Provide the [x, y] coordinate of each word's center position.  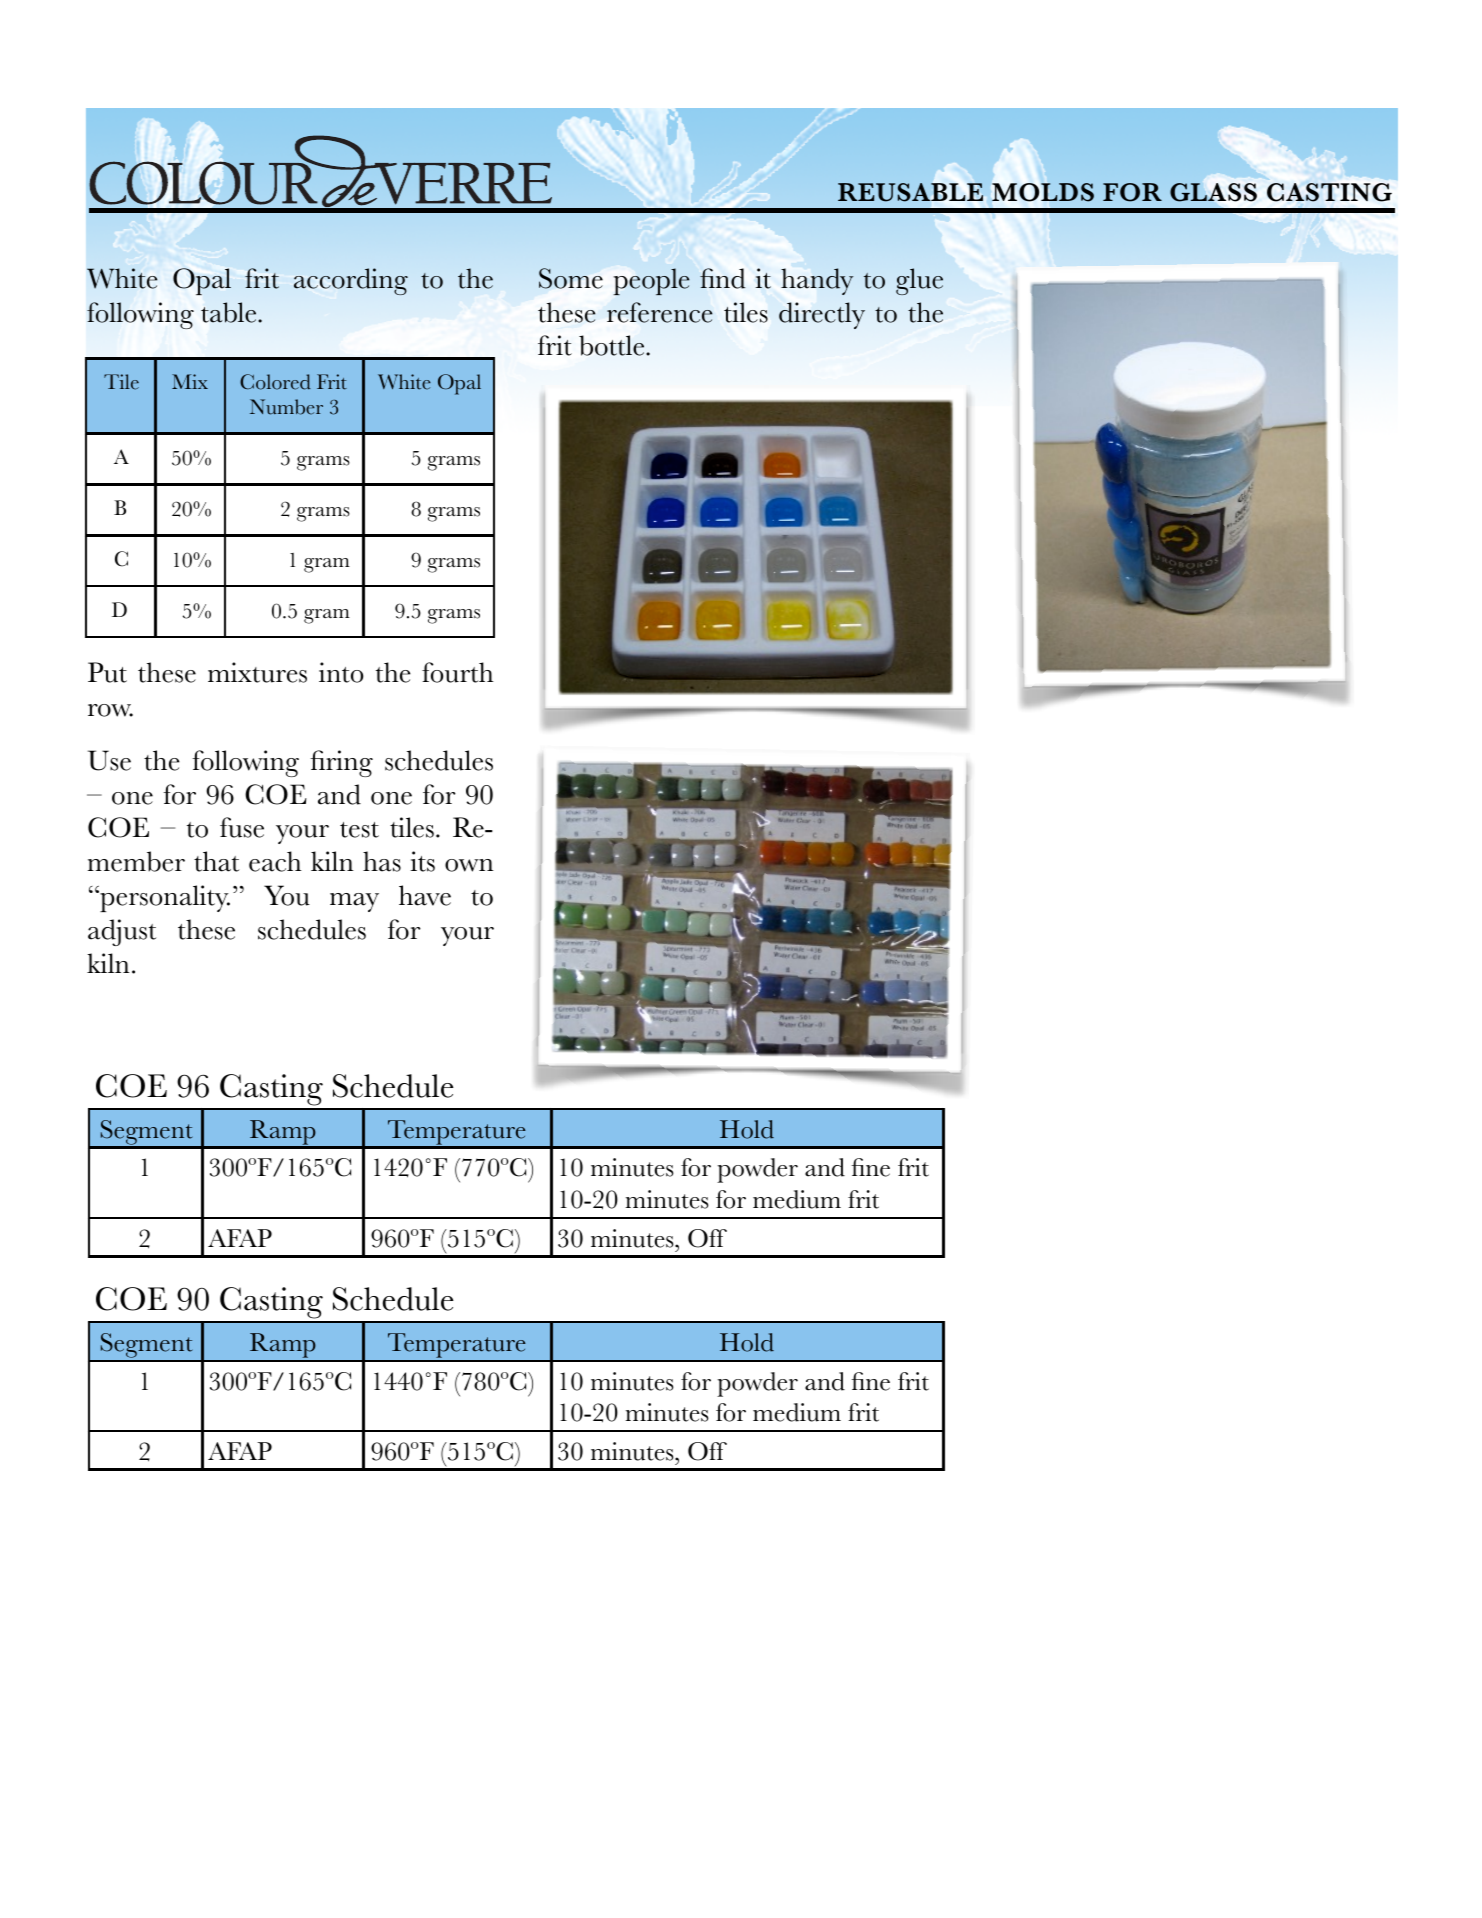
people [652, 281]
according [351, 281]
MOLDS [1043, 192]
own [469, 865]
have [425, 895]
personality [164, 898]
